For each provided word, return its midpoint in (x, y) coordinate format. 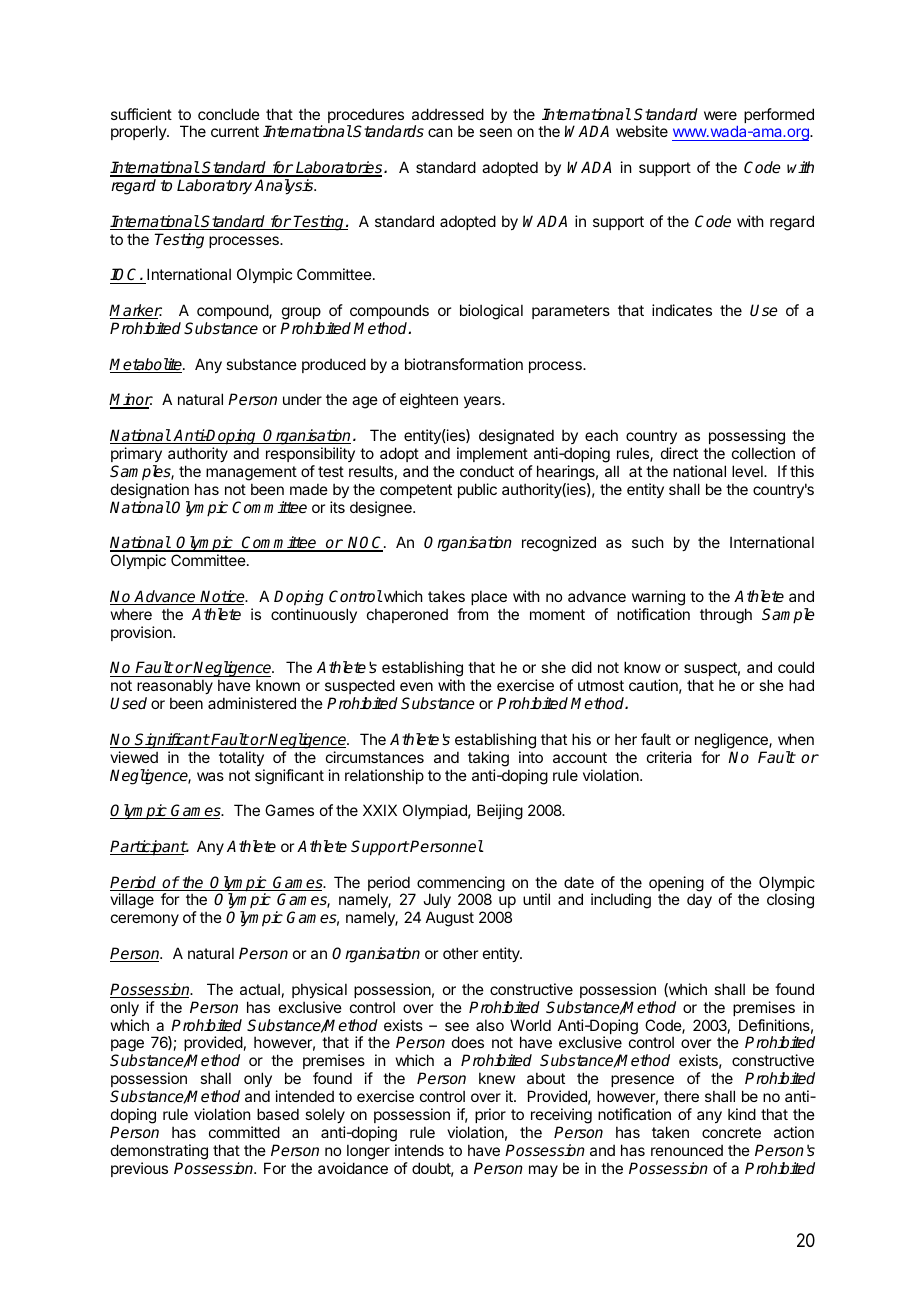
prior (490, 1115)
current (235, 131)
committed (244, 1132)
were (720, 115)
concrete (731, 1132)
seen (495, 132)
